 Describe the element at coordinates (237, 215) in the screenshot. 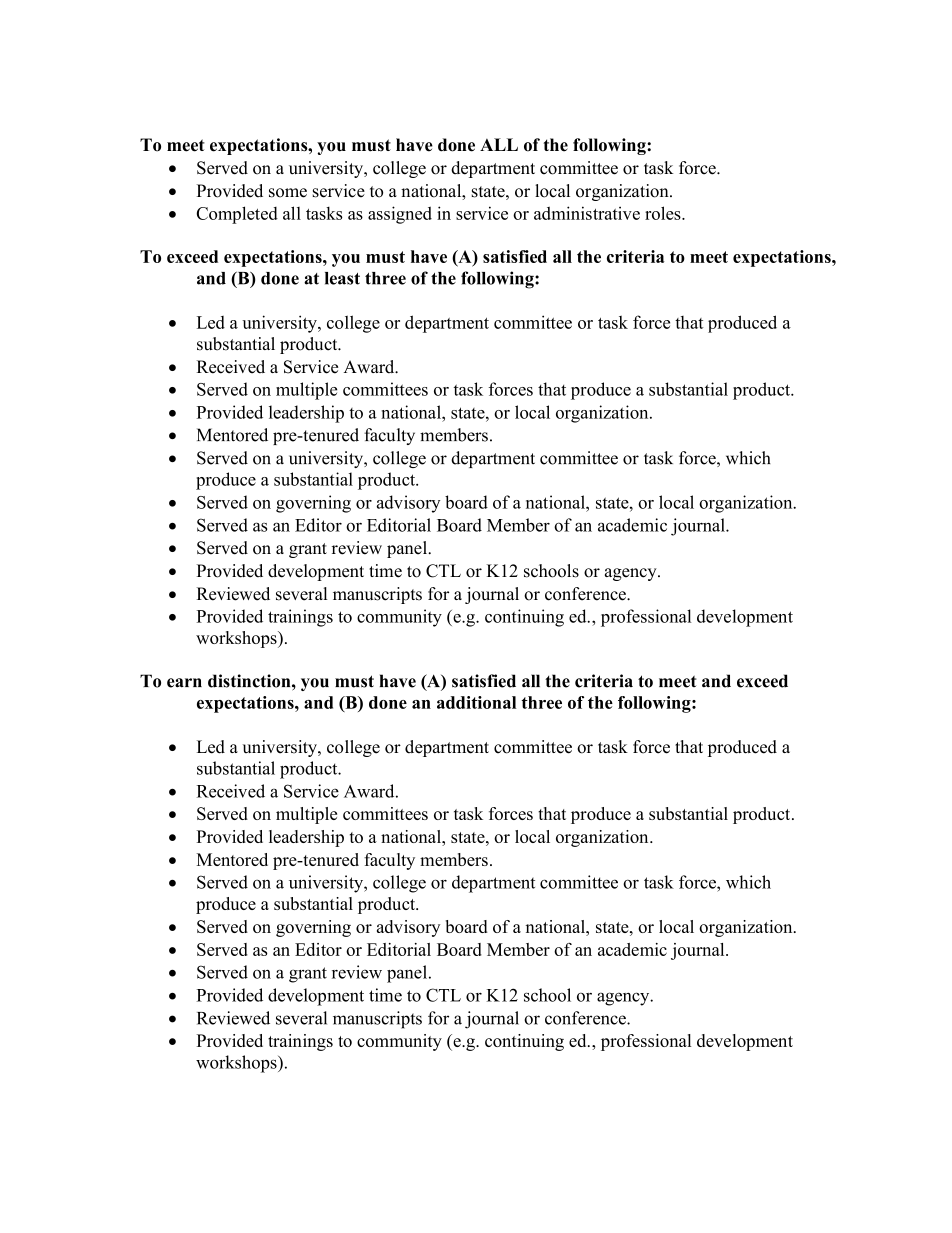

I see `Completed` at that location.
